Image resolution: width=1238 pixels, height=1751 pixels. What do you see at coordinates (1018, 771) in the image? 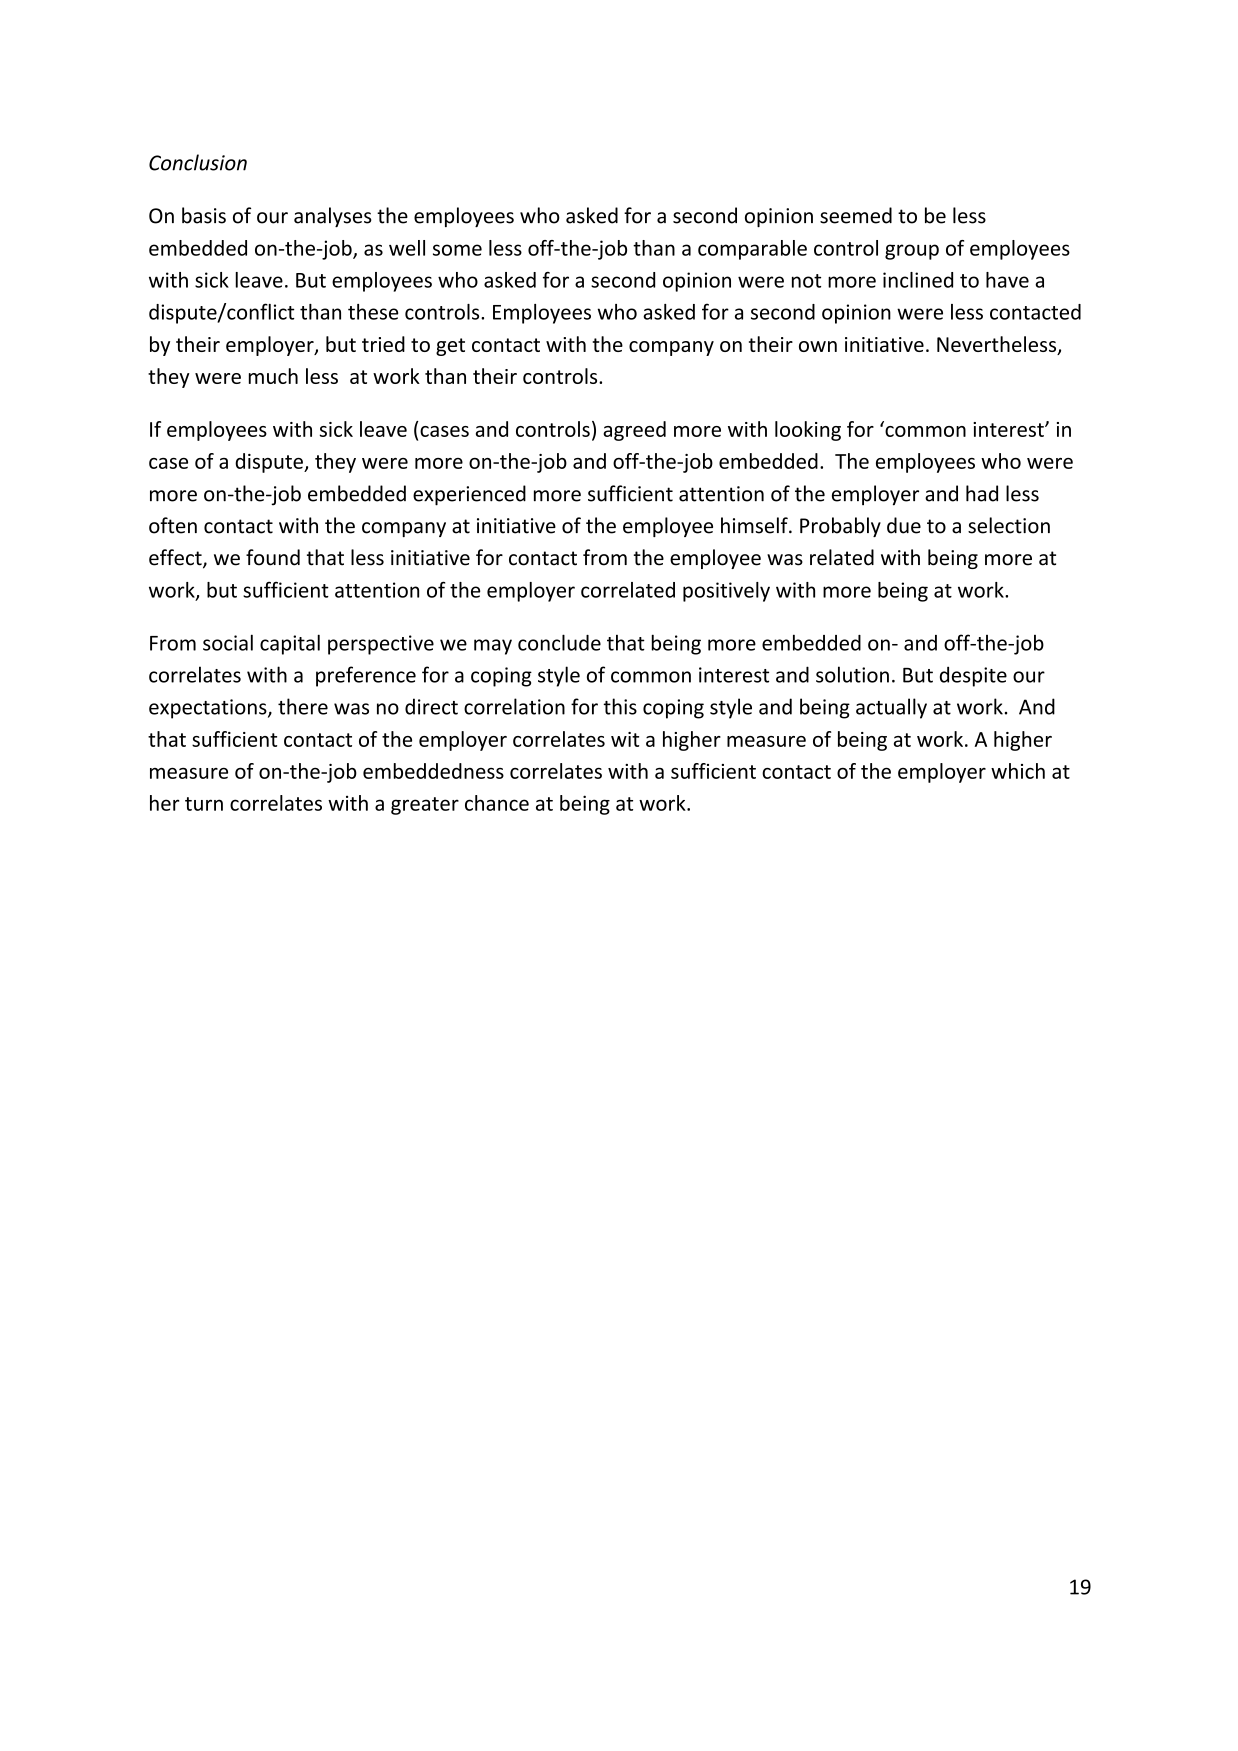
I see `which` at bounding box center [1018, 771].
